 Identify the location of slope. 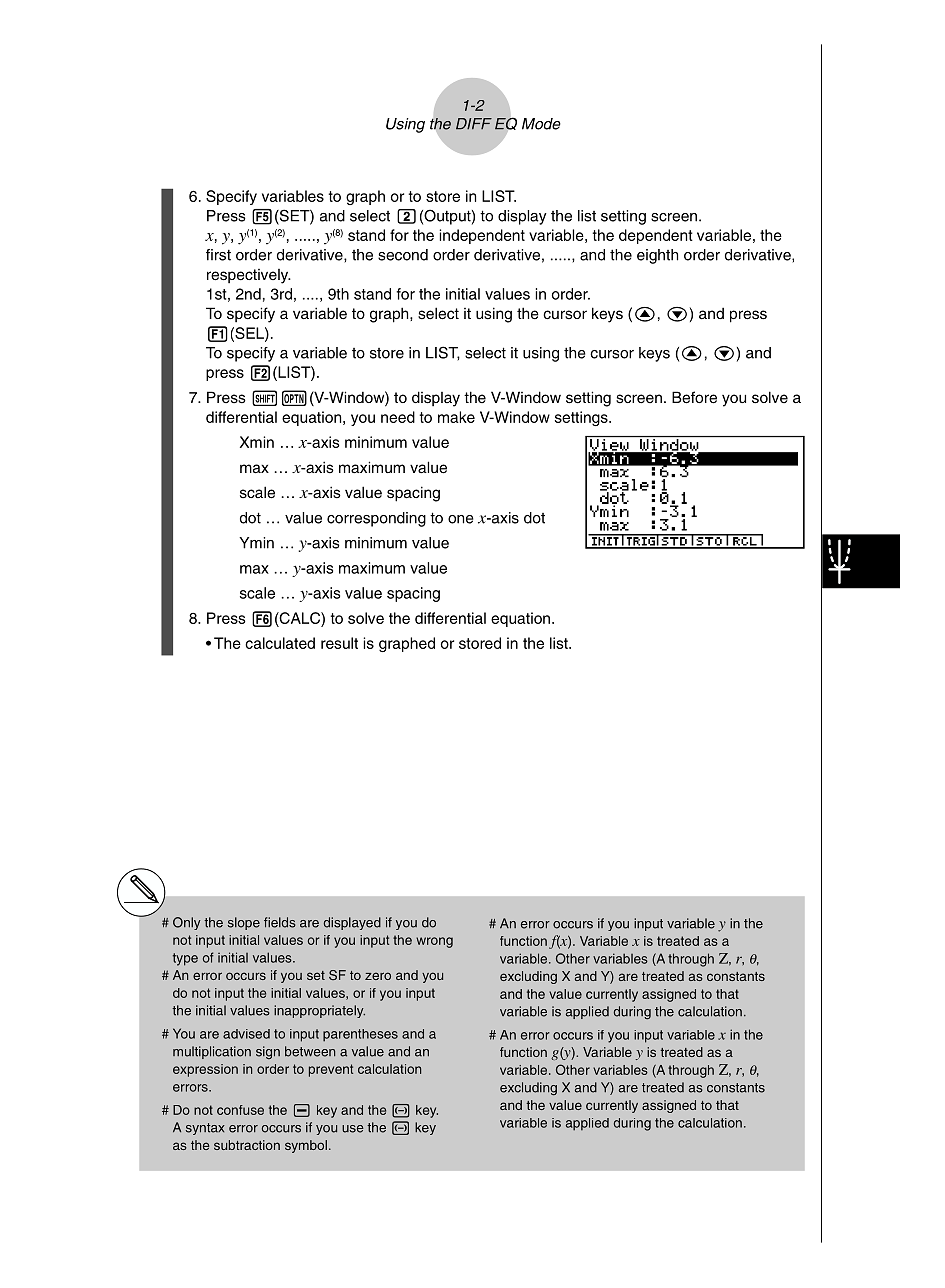
(244, 923).
